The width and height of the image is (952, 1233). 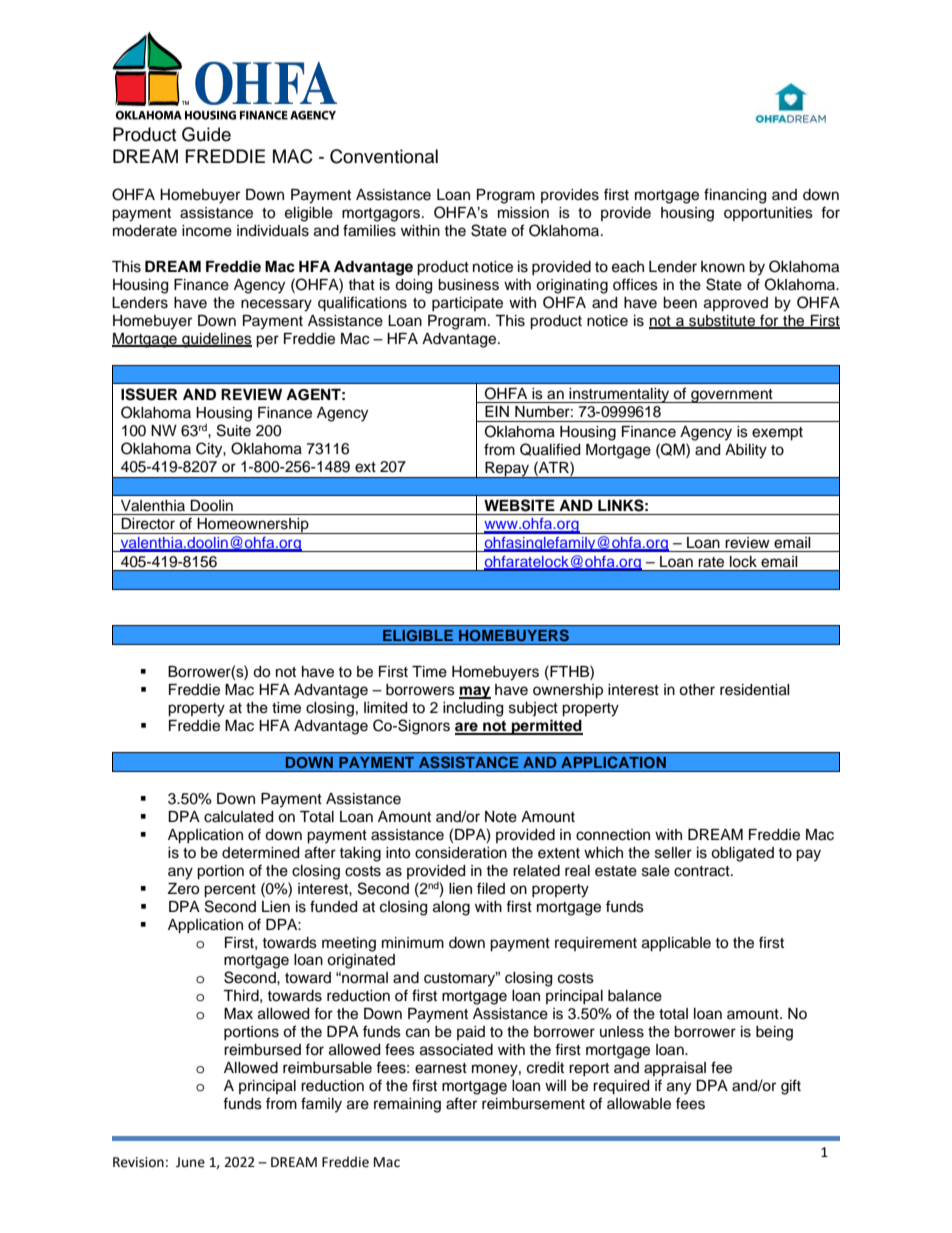 I want to click on government, so click(x=732, y=396).
